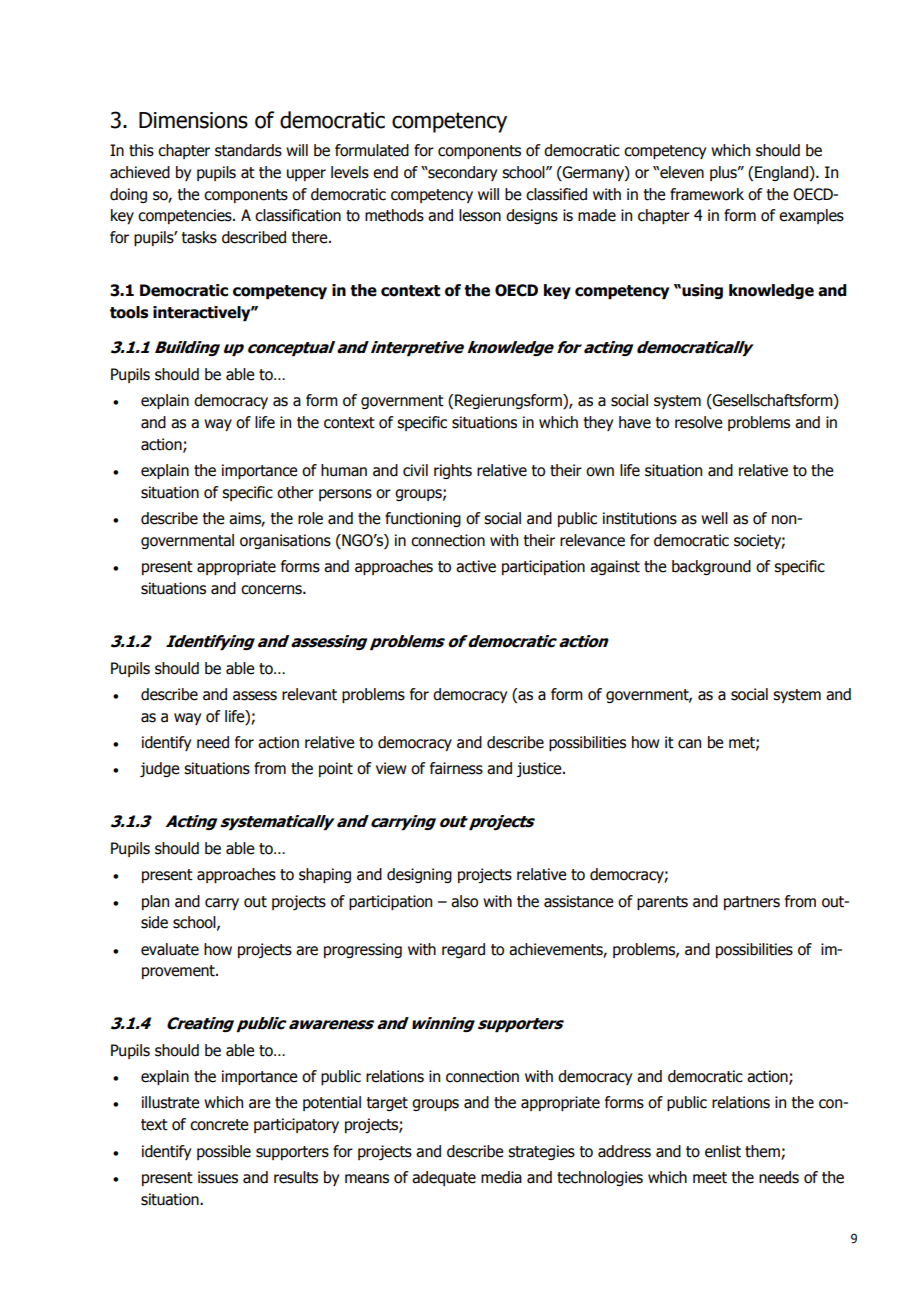 This screenshot has width=924, height=1308. I want to click on partners, so click(752, 903).
